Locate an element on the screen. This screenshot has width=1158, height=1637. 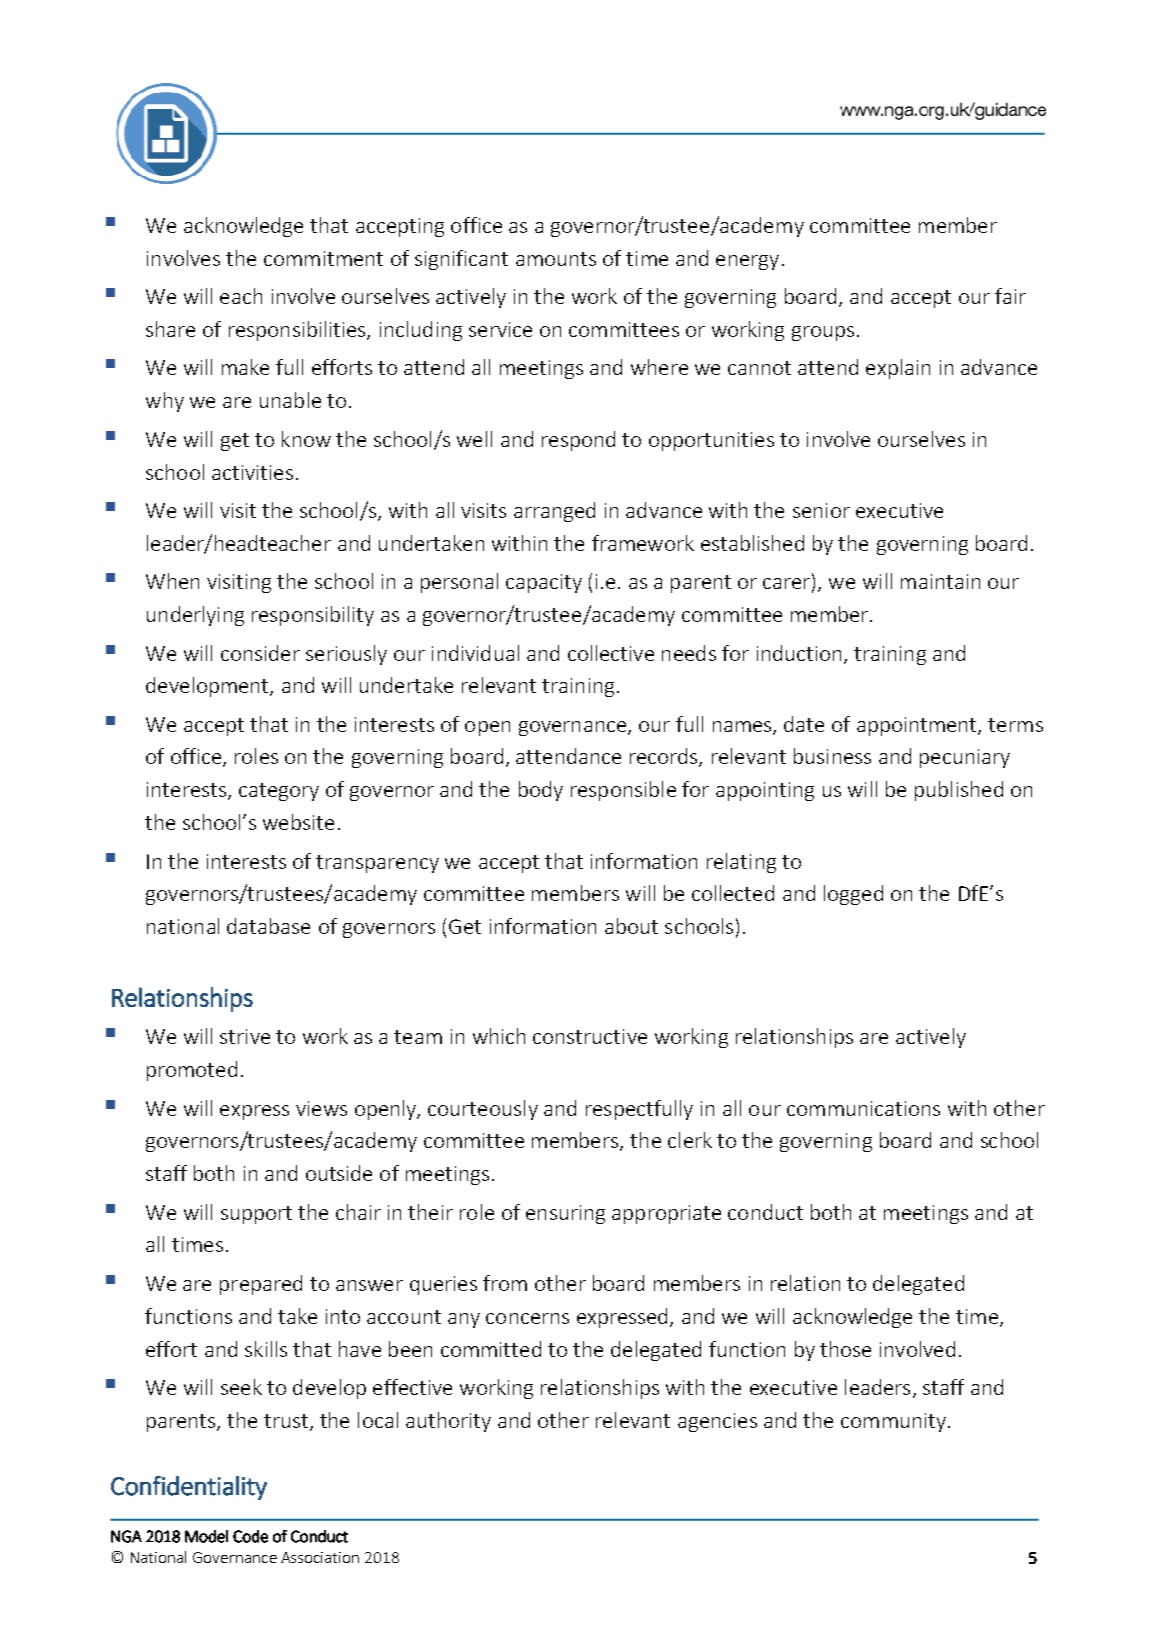
amounts is located at coordinates (556, 259).
